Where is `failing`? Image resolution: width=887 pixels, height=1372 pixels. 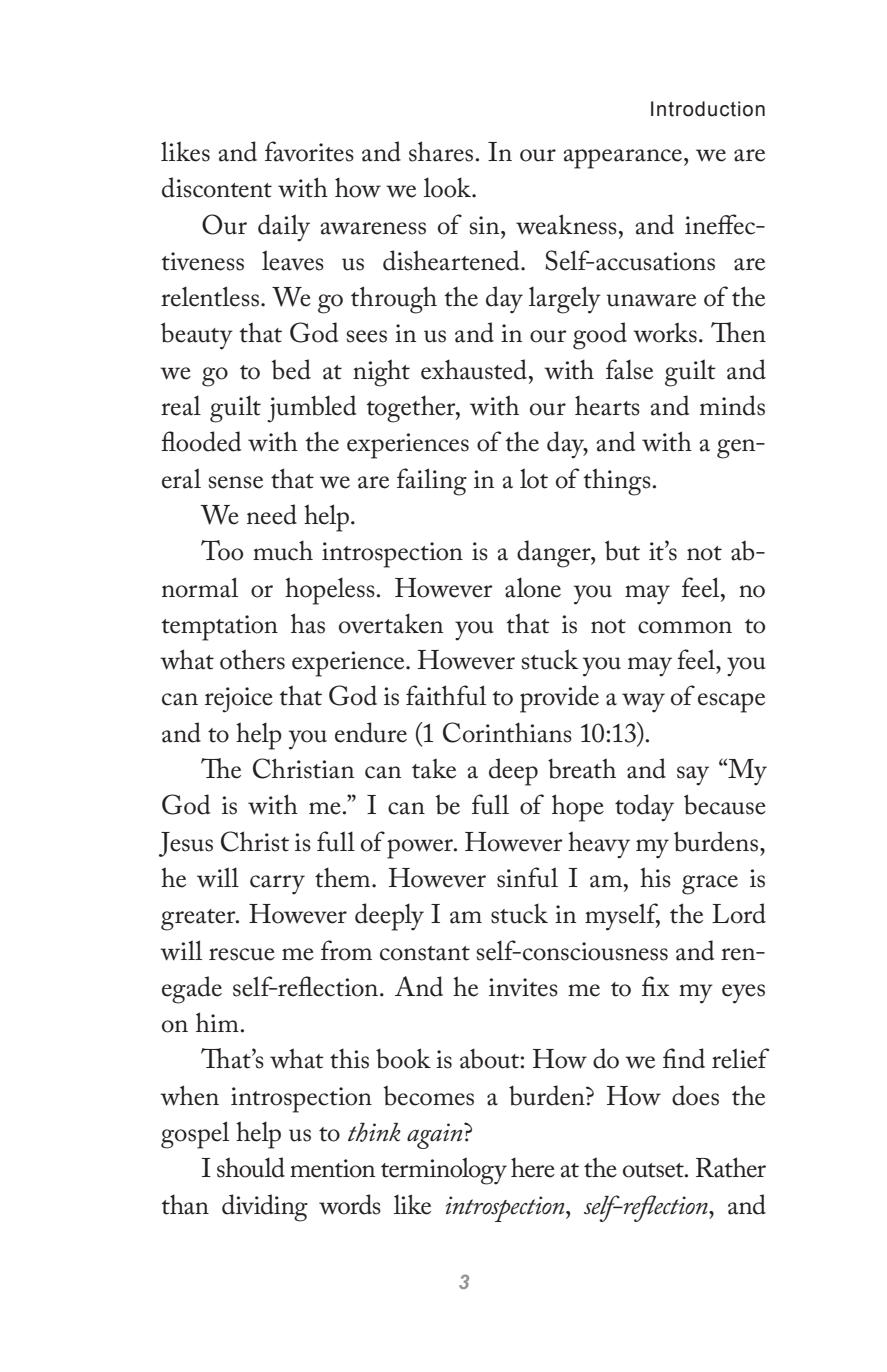 failing is located at coordinates (432, 482).
